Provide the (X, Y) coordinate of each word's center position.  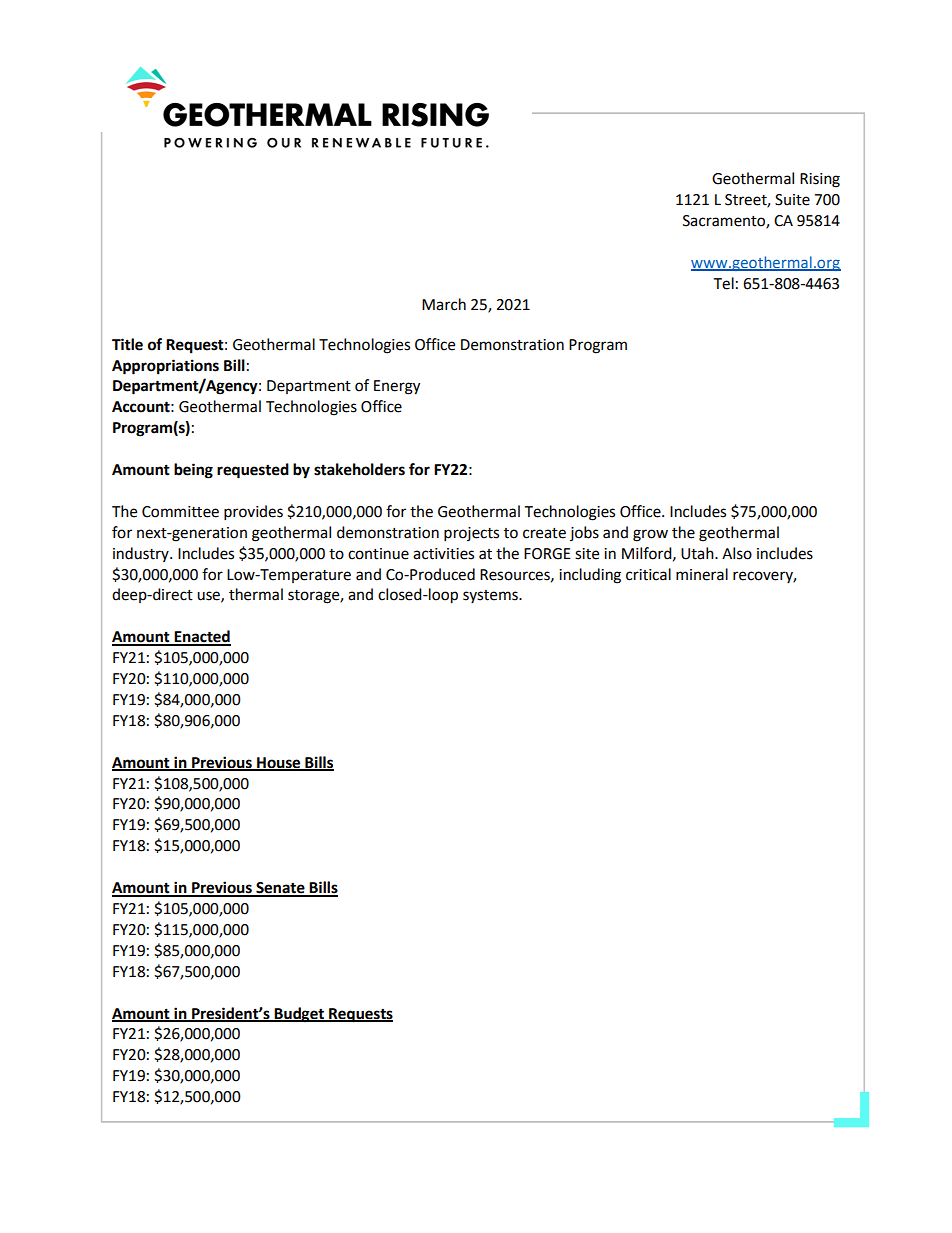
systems (491, 596)
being (193, 471)
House (279, 763)
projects (471, 534)
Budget (299, 1015)
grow (650, 535)
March (444, 304)
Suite (792, 200)
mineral (702, 574)
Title (127, 344)
